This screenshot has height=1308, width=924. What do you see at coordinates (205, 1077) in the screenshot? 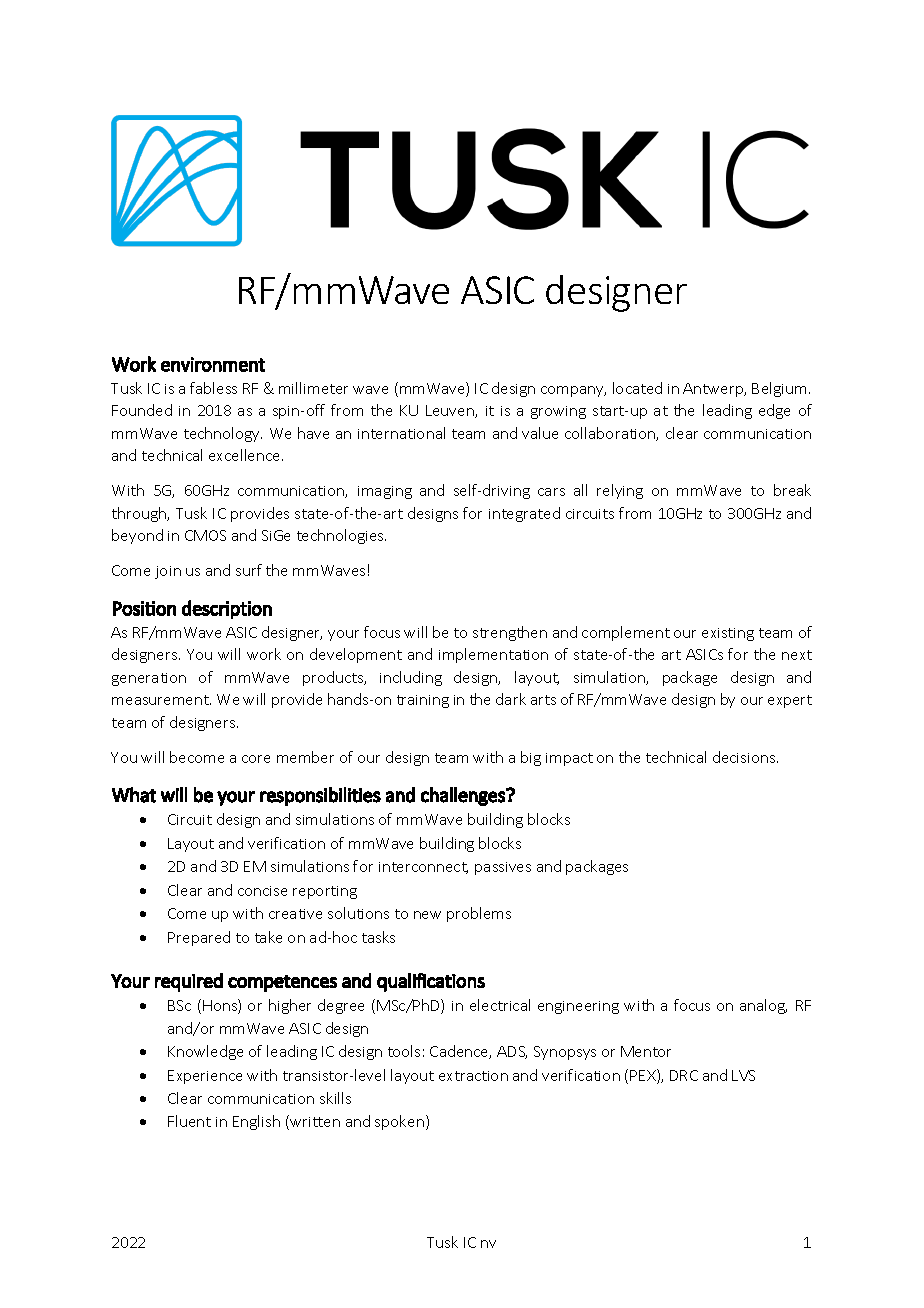
I see `Experience` at bounding box center [205, 1077].
